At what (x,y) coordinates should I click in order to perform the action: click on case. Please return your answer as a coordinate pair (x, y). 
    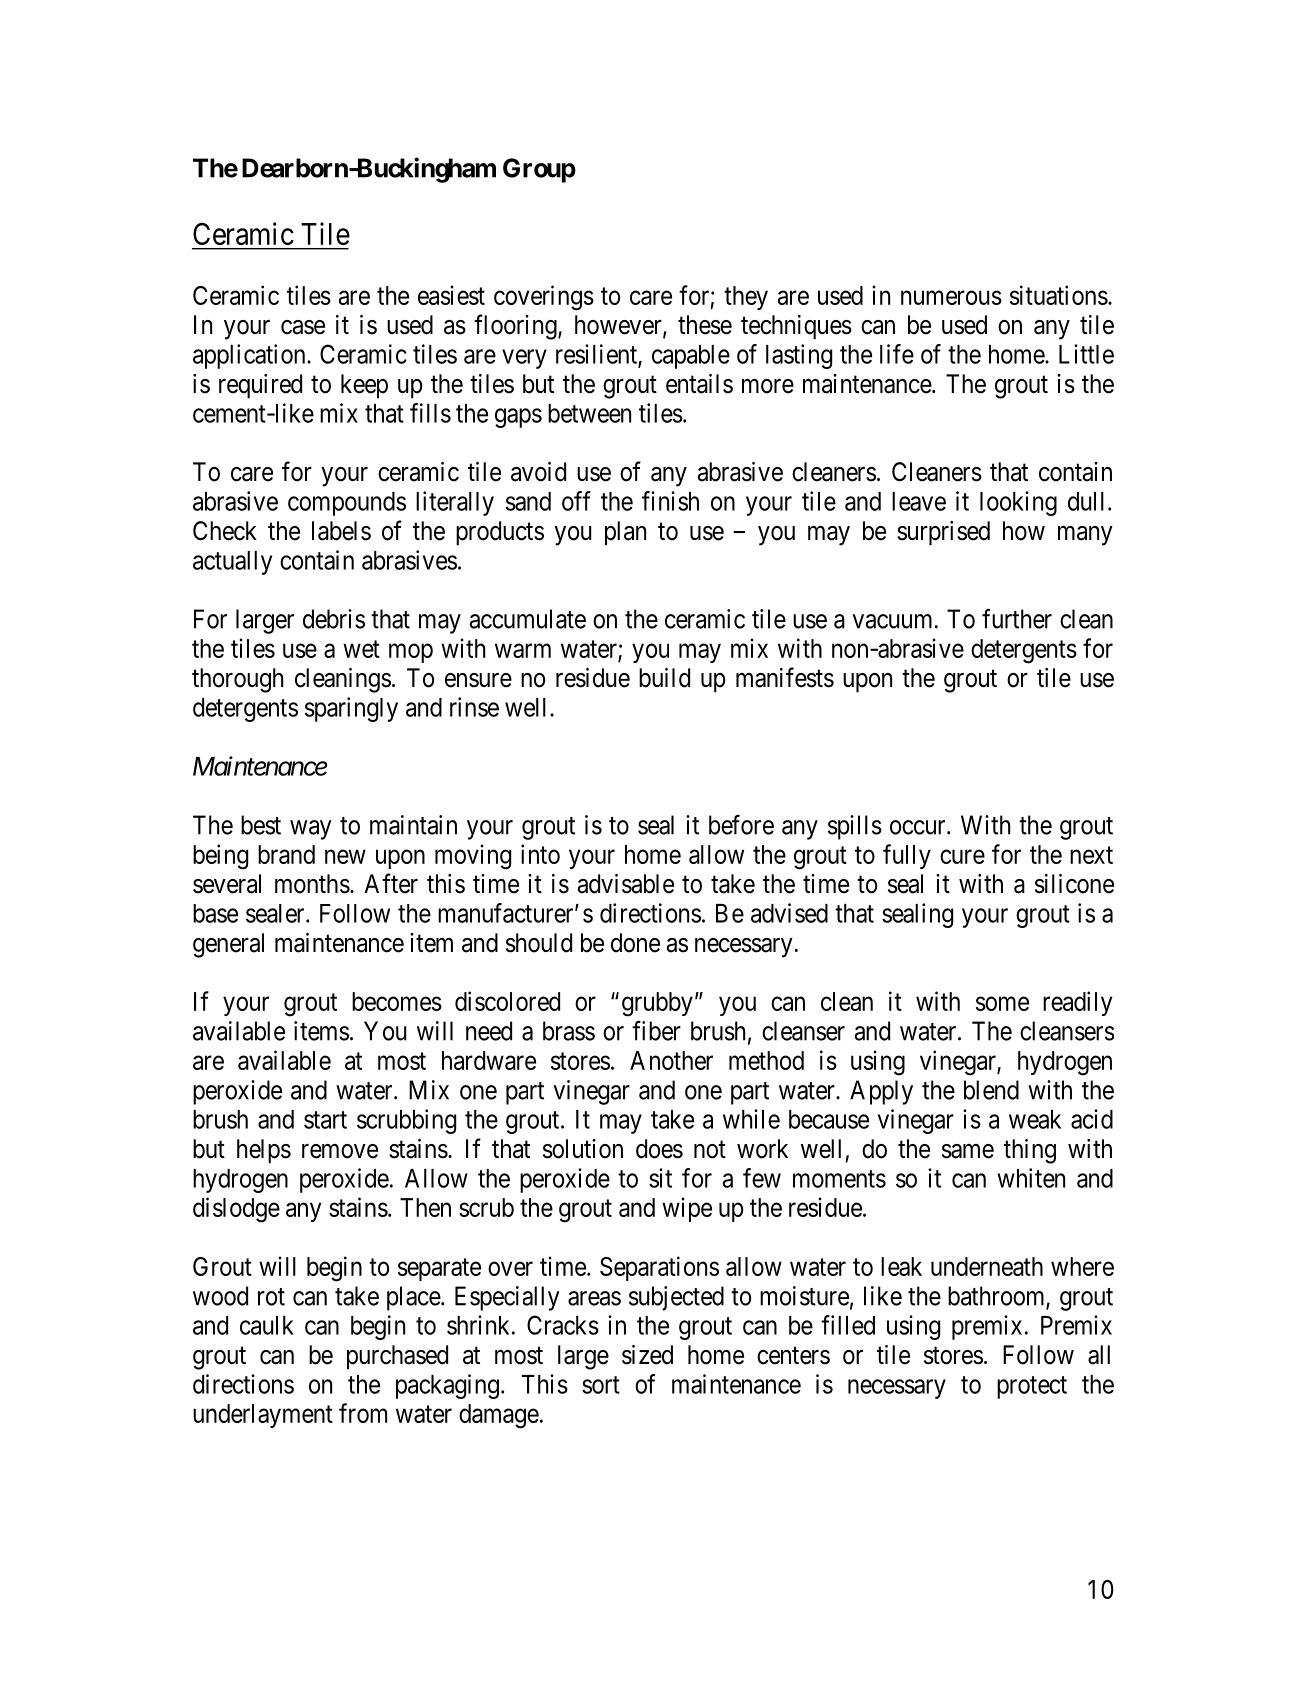
    Looking at the image, I should click on (303, 327).
